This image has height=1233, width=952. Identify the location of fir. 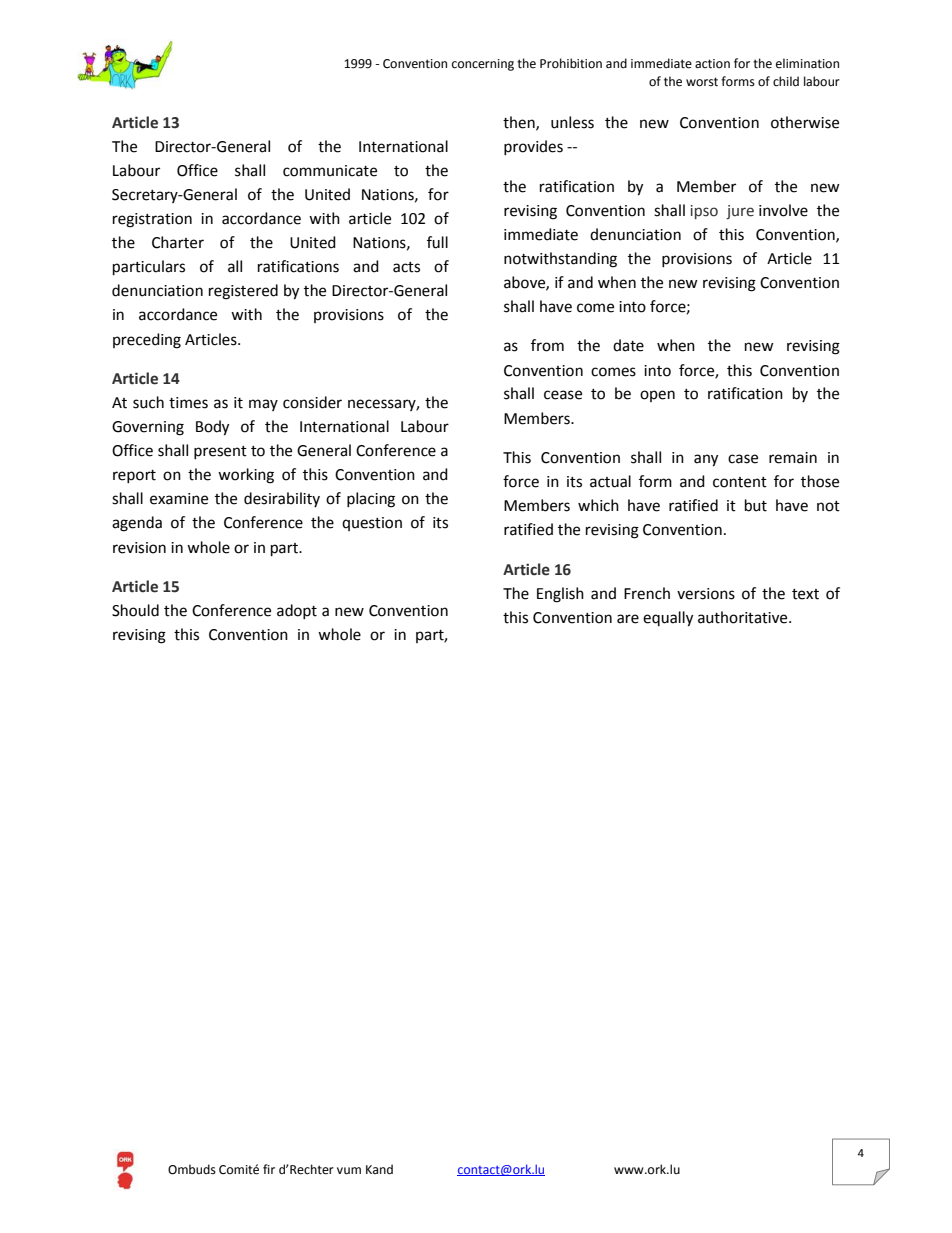
(269, 1169).
